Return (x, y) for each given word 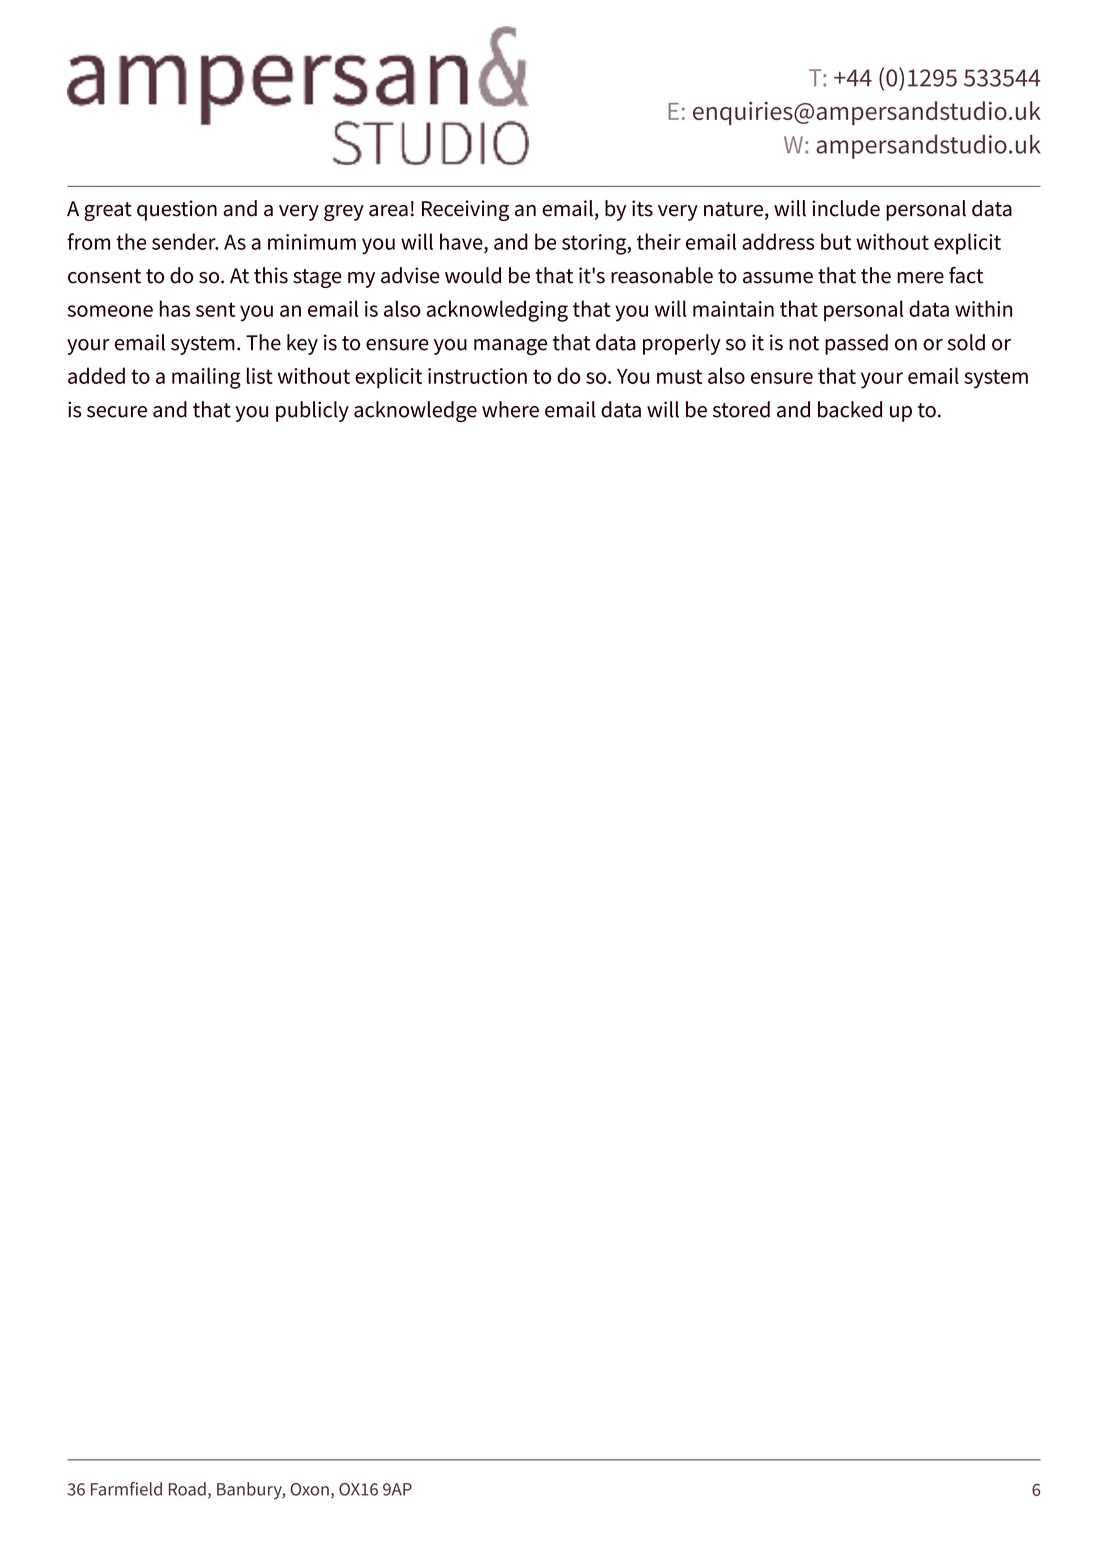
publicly (312, 411)
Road (187, 1489)
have (462, 241)
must (679, 376)
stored (741, 409)
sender (185, 241)
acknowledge (415, 411)
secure (117, 412)
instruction (477, 376)
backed (850, 409)
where (510, 409)
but (836, 241)
